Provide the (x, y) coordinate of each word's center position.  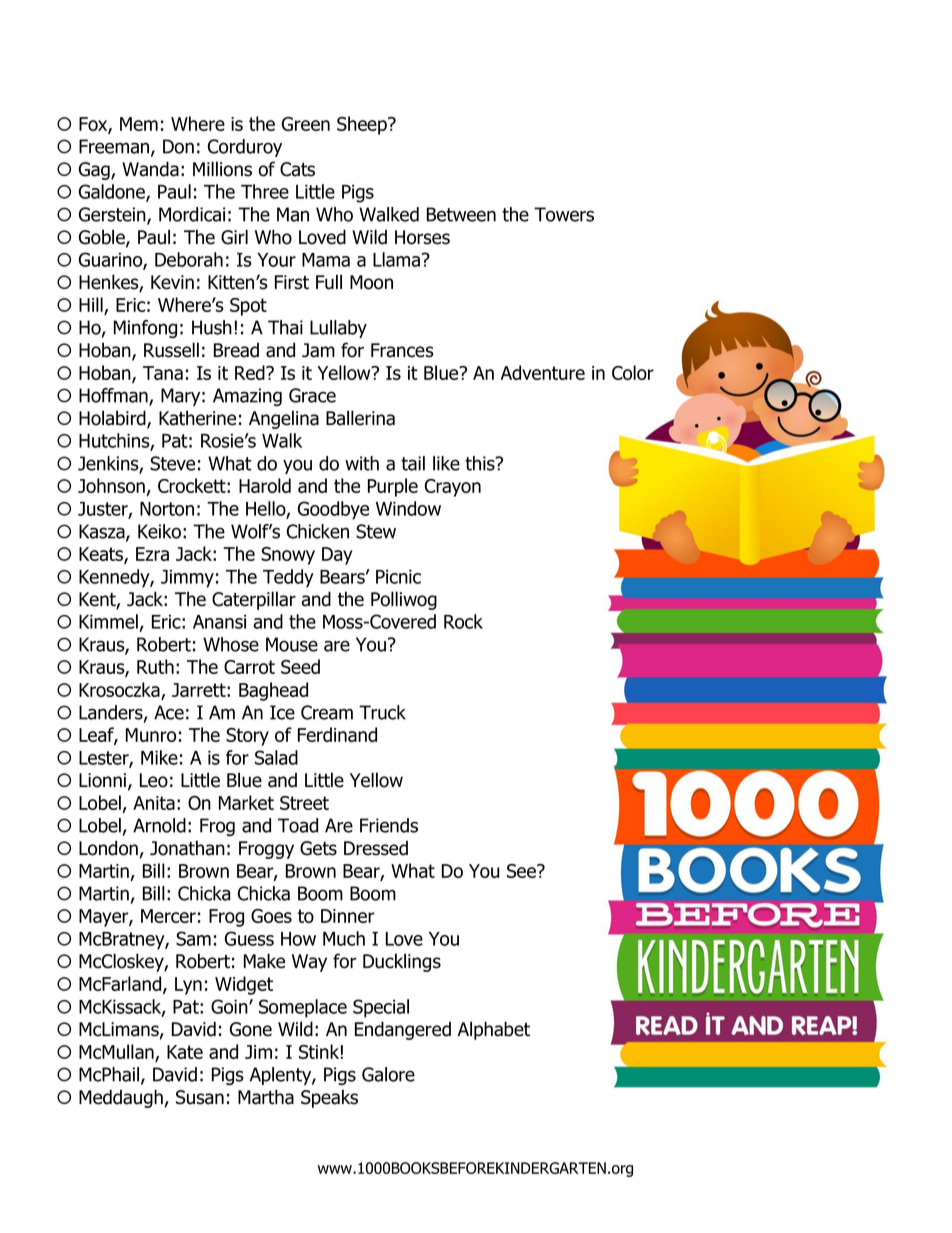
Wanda (150, 169)
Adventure (543, 372)
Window (408, 508)
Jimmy (187, 579)
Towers (564, 214)
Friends (389, 825)
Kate (185, 1052)
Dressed (376, 848)
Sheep (363, 125)
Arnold (159, 825)
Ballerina (360, 418)
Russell (171, 350)
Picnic (398, 576)
